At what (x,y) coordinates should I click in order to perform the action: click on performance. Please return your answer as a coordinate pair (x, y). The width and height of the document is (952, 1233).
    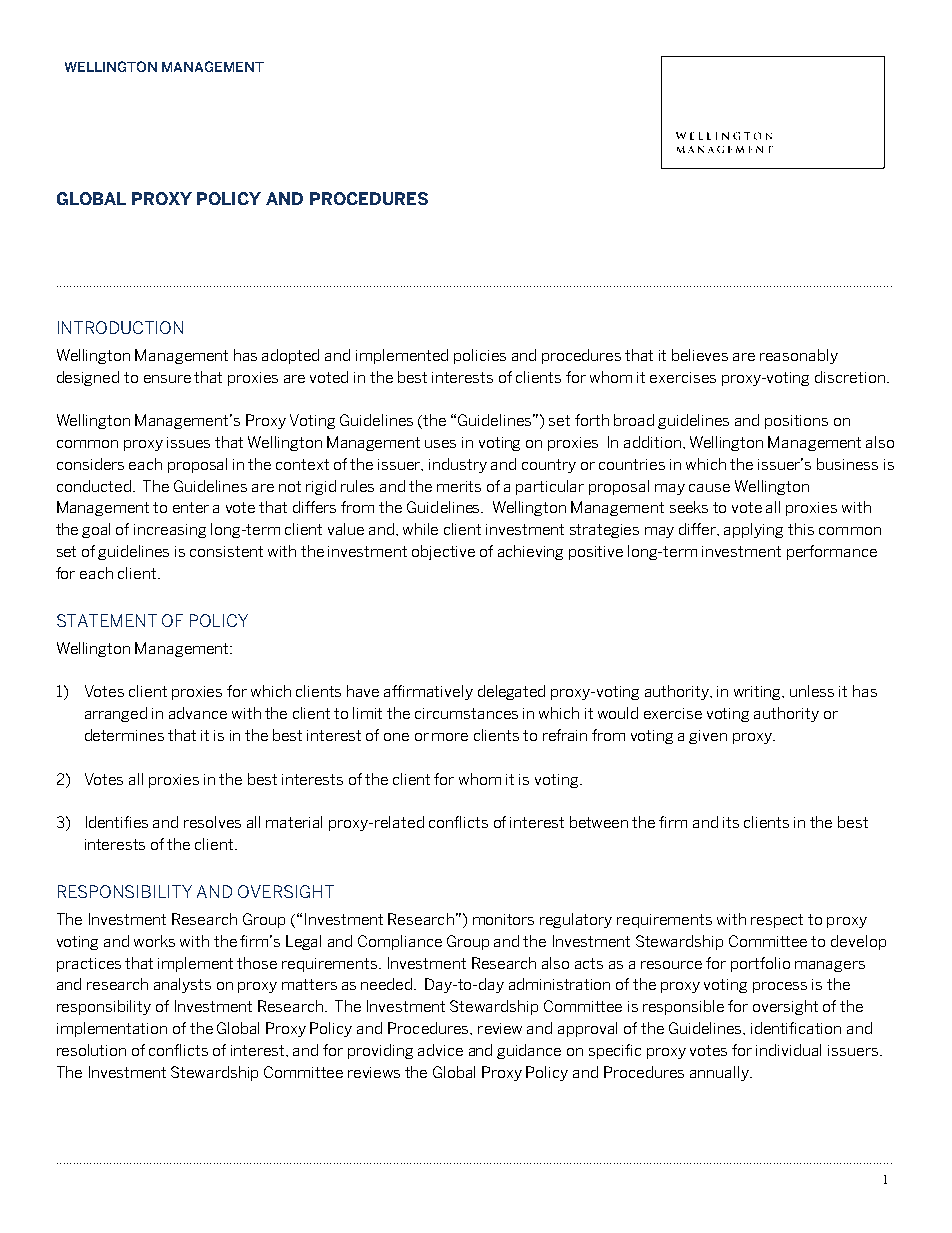
    Looking at the image, I should click on (832, 552).
